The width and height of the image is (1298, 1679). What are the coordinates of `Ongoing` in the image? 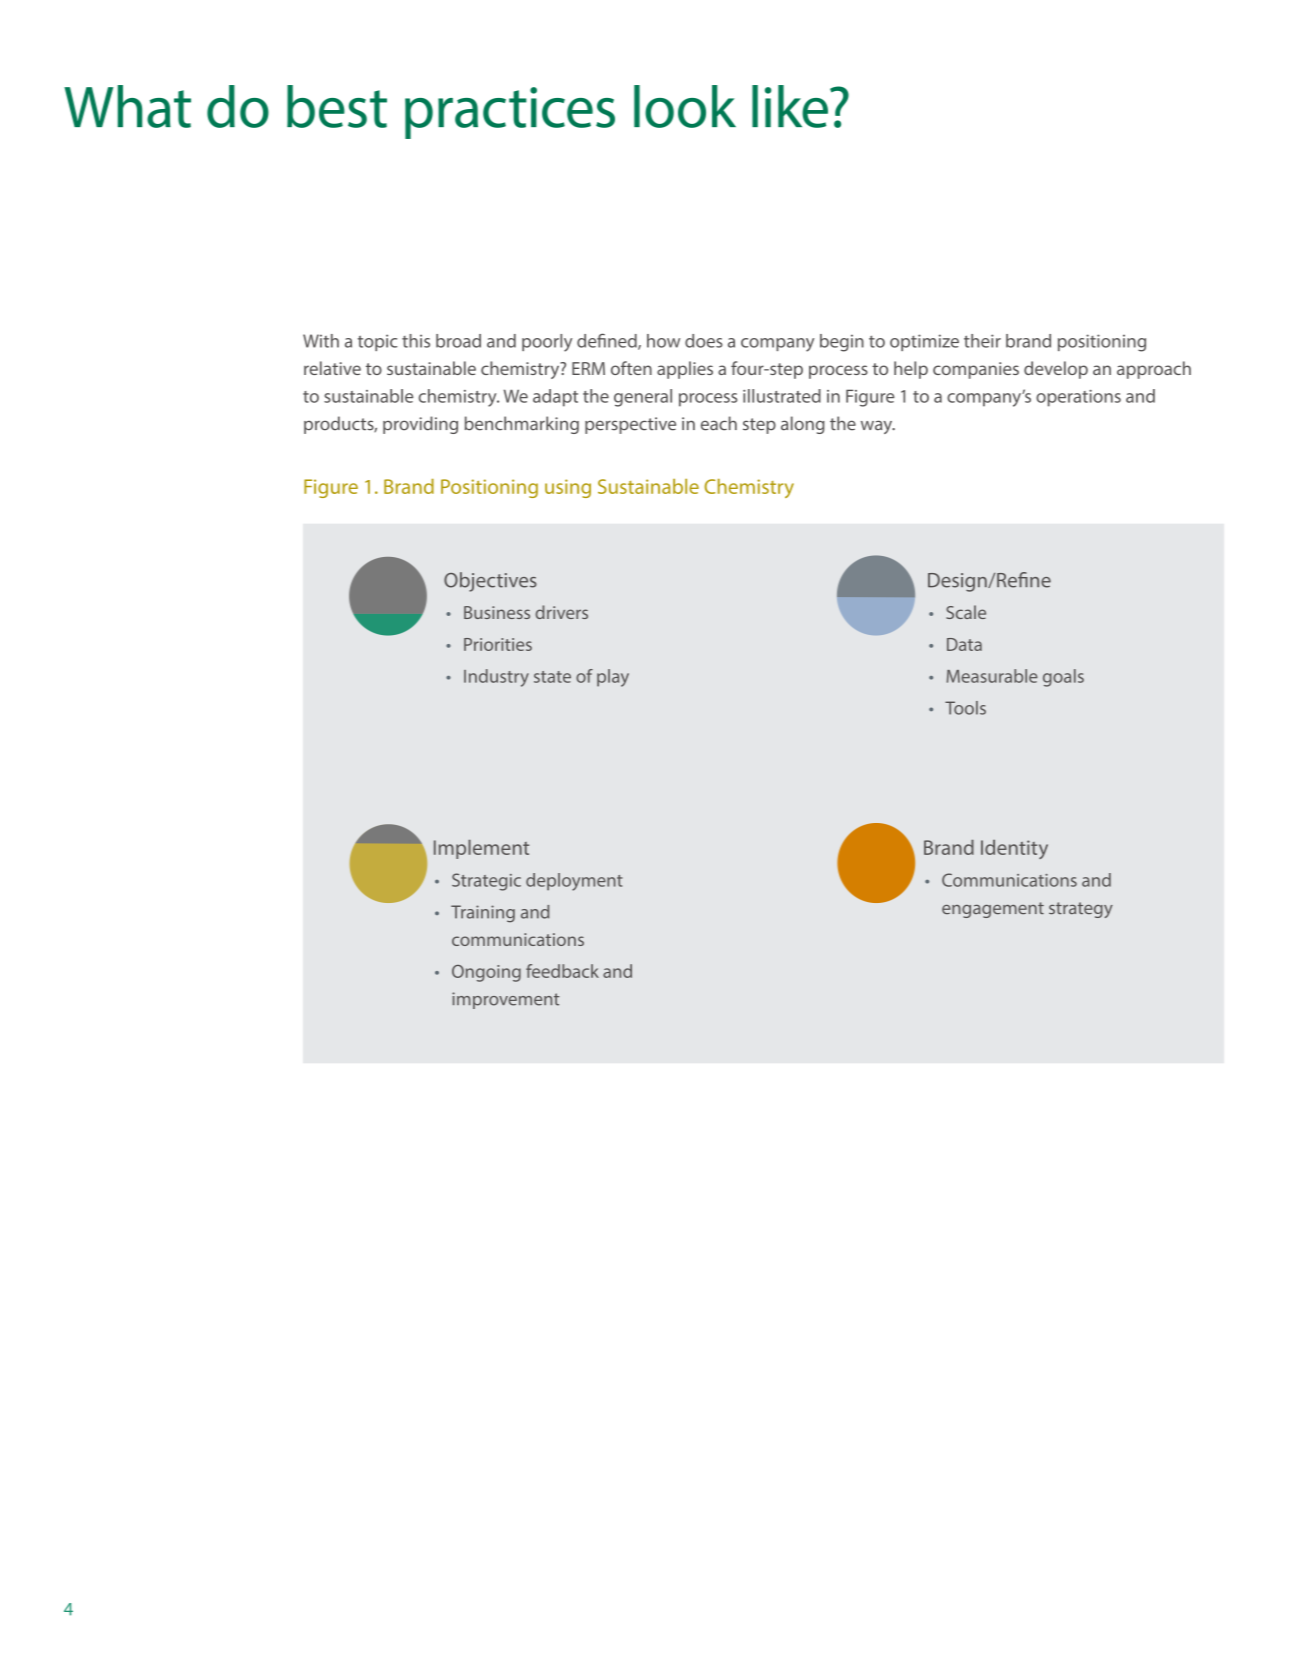 It's located at (486, 973).
